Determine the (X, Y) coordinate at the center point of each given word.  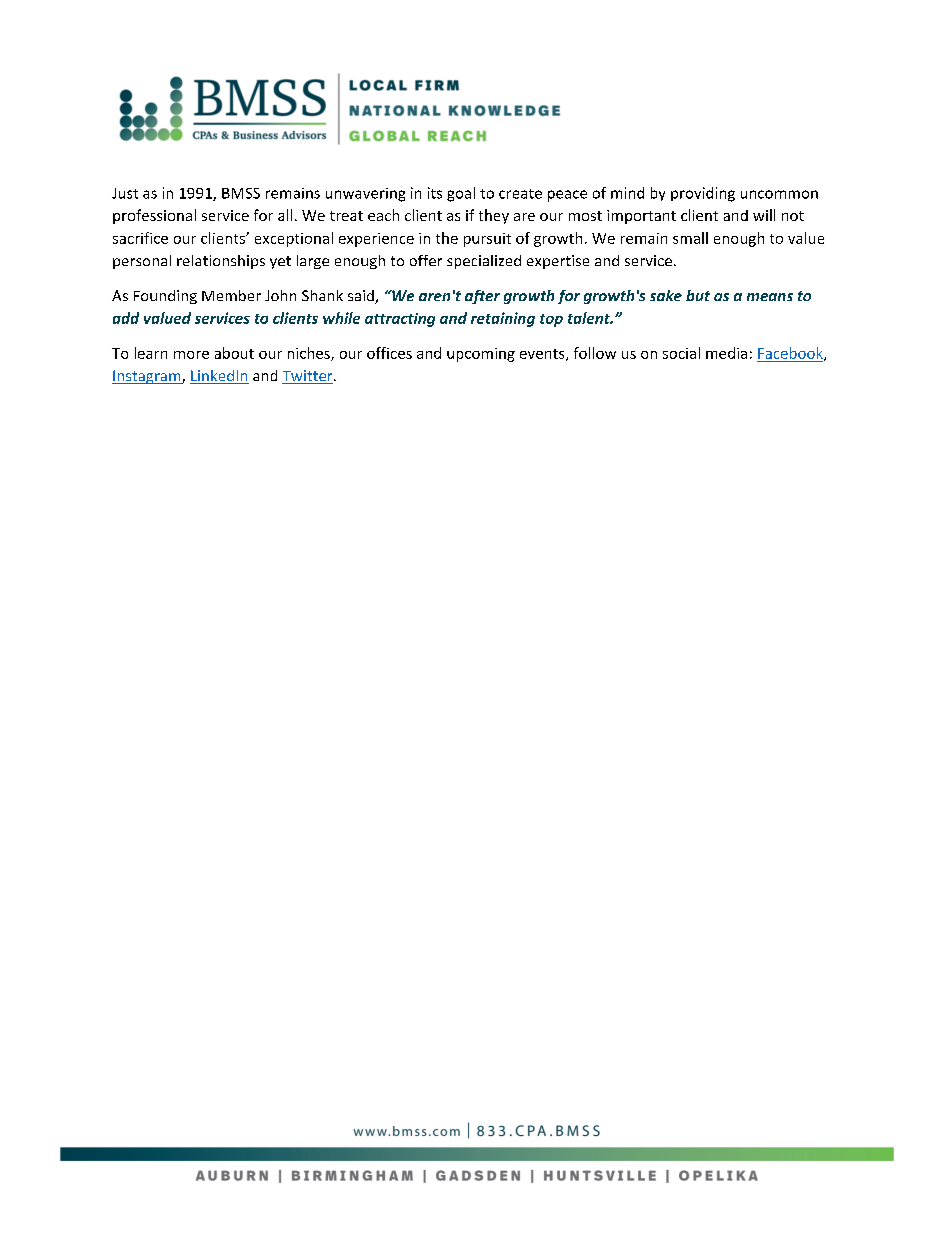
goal (461, 194)
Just (125, 193)
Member (231, 295)
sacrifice (140, 238)
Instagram (147, 377)
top (551, 320)
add (126, 318)
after (482, 297)
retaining (503, 319)
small (690, 238)
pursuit (487, 240)
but (698, 295)
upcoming (481, 355)
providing (703, 194)
